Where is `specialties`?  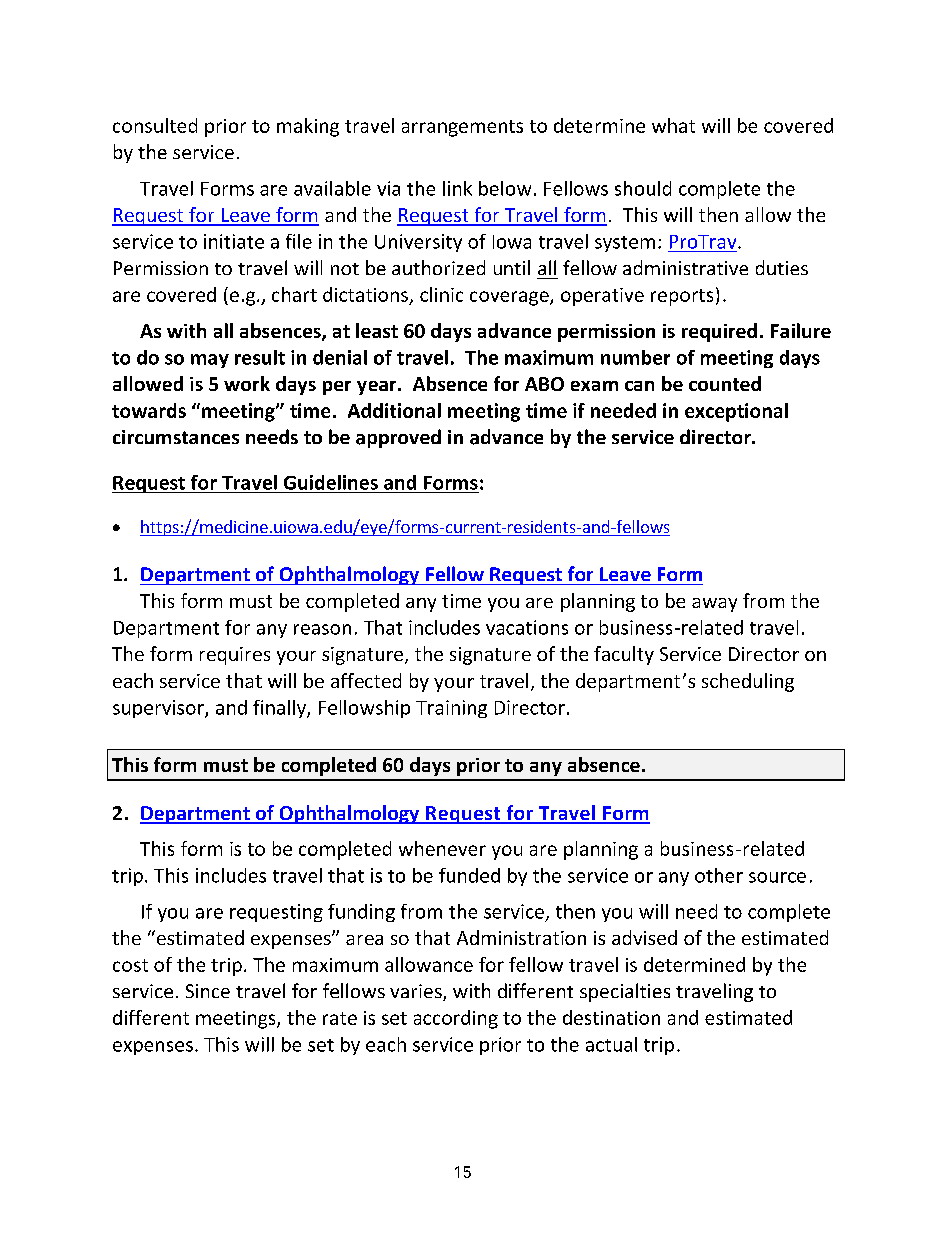
specialties is located at coordinates (625, 992).
